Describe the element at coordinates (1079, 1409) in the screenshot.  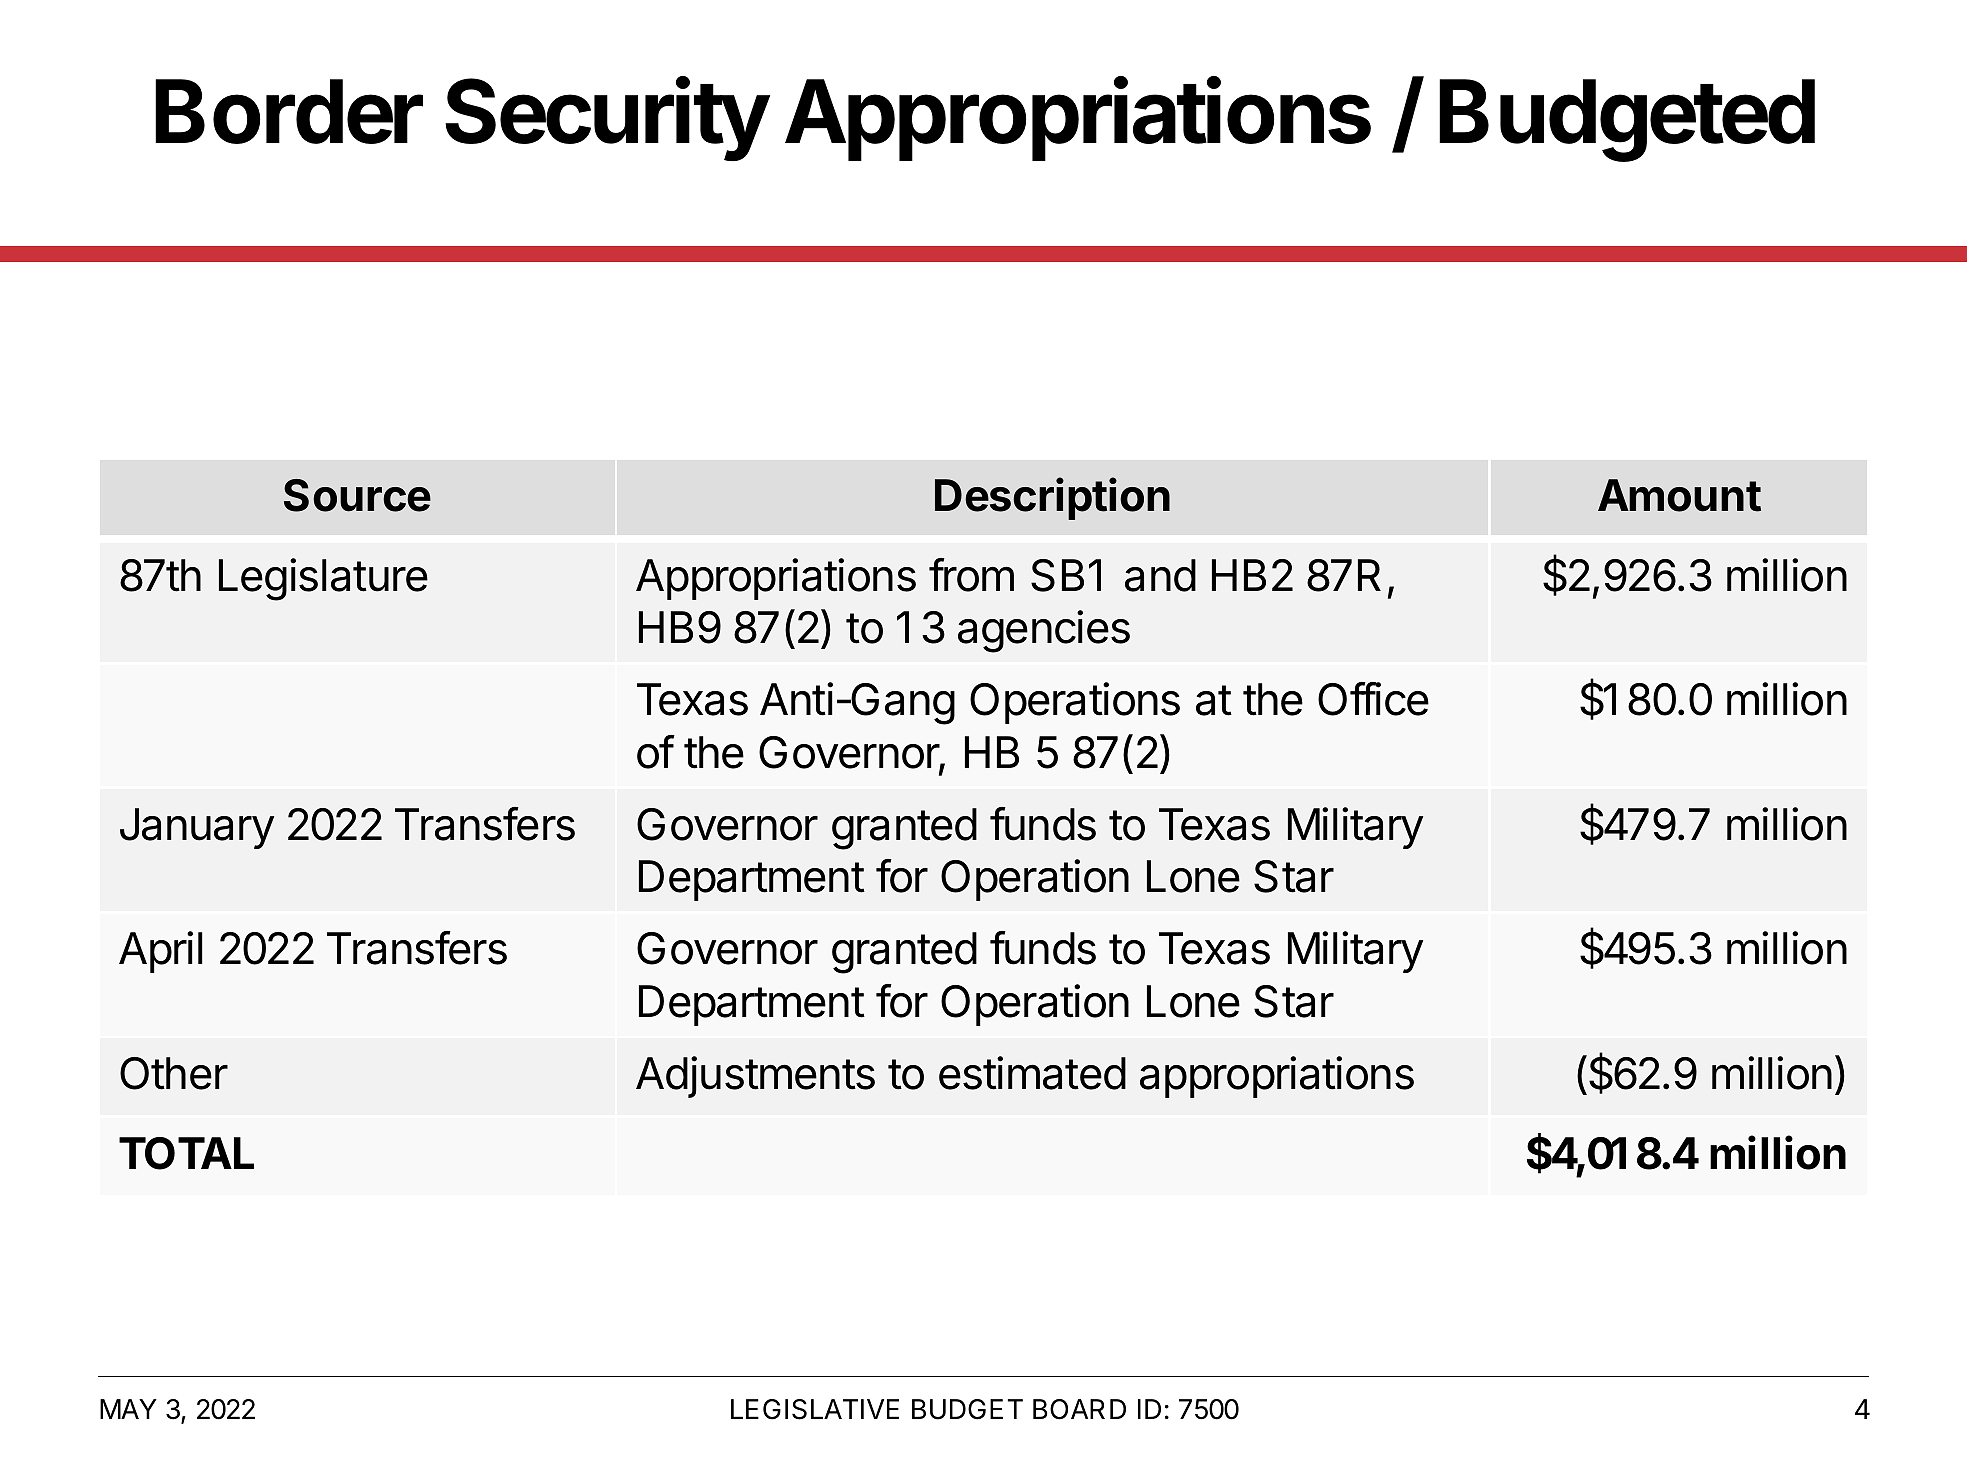
I see `BOARD` at that location.
